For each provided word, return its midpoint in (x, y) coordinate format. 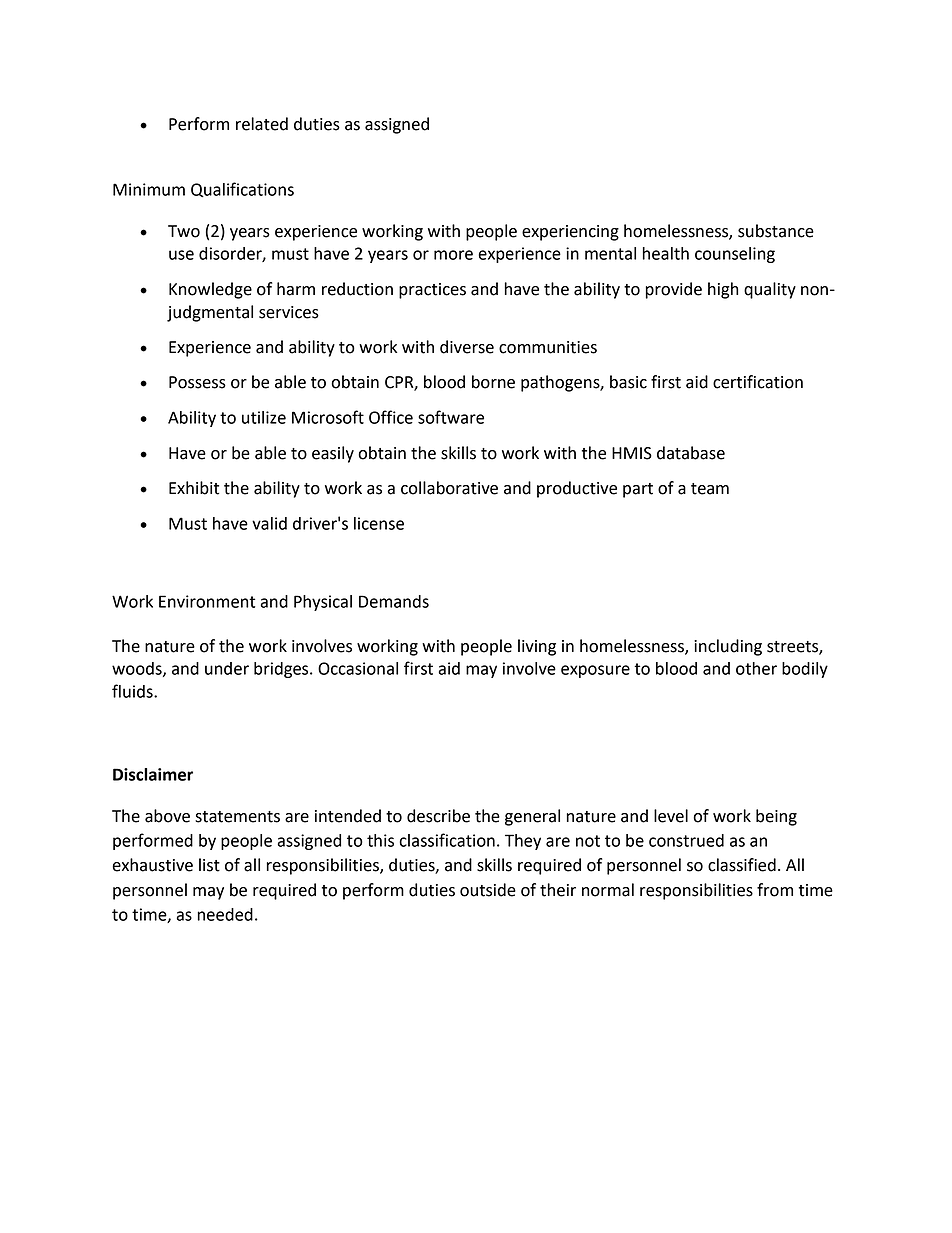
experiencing (570, 233)
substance (776, 231)
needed (225, 914)
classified (742, 865)
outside (488, 890)
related (262, 124)
